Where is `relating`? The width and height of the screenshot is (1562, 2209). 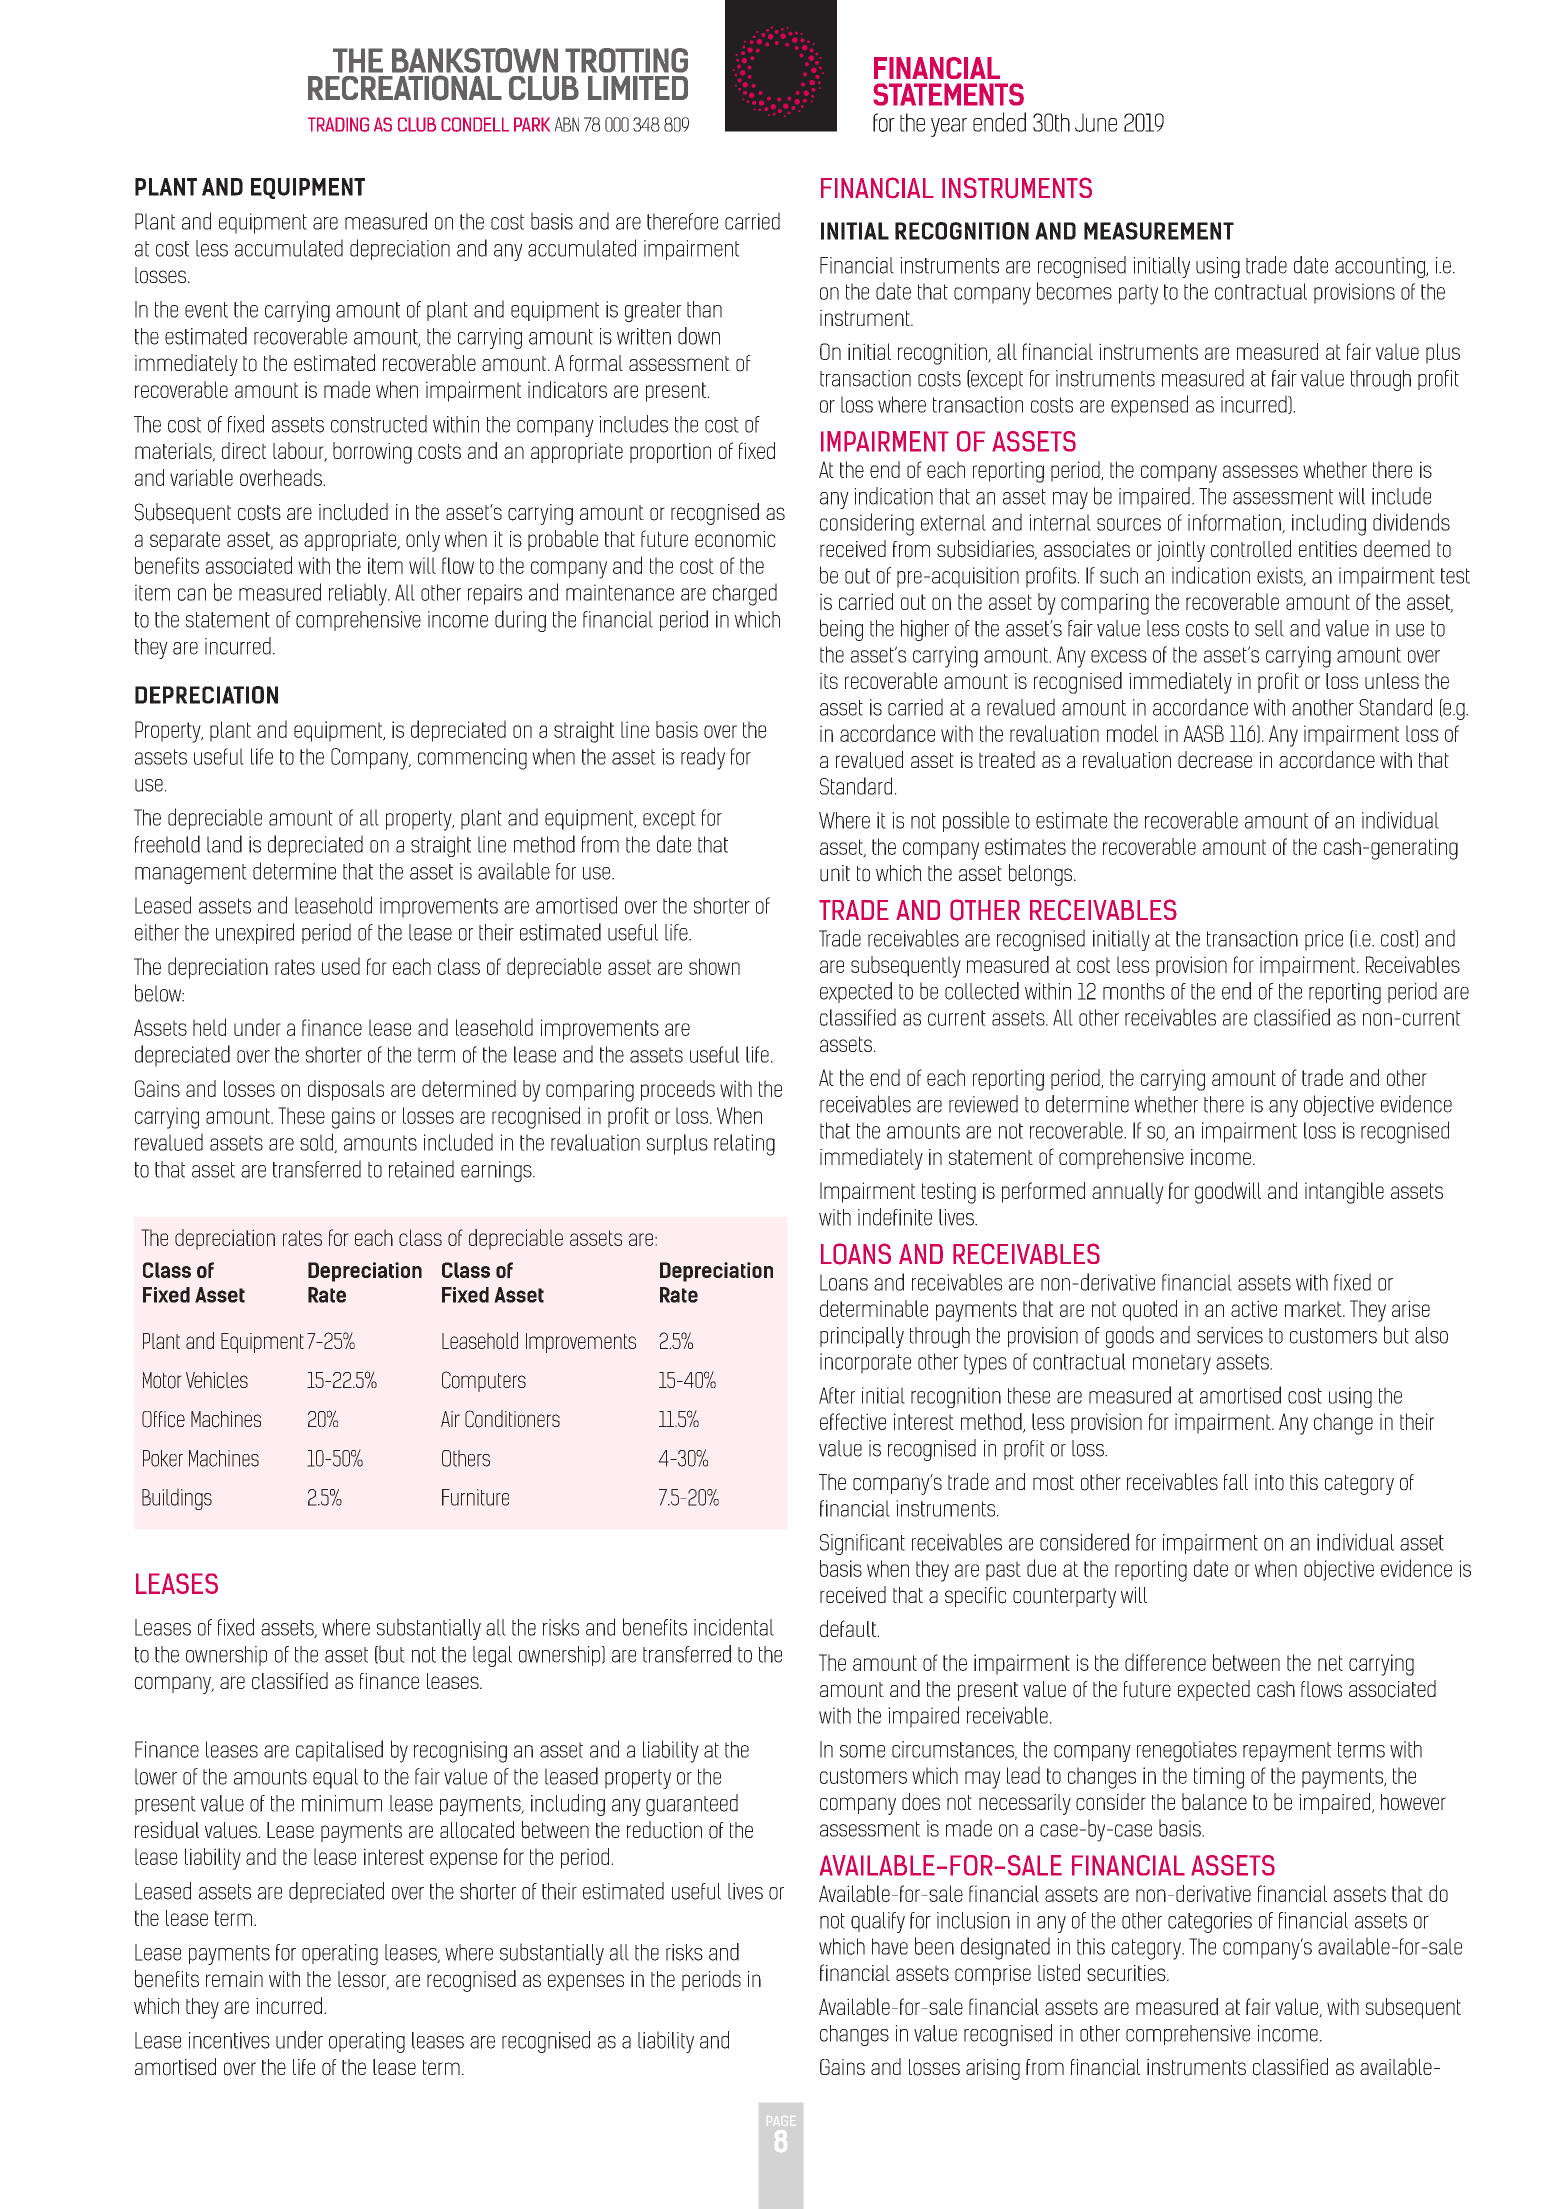 relating is located at coordinates (744, 1145).
